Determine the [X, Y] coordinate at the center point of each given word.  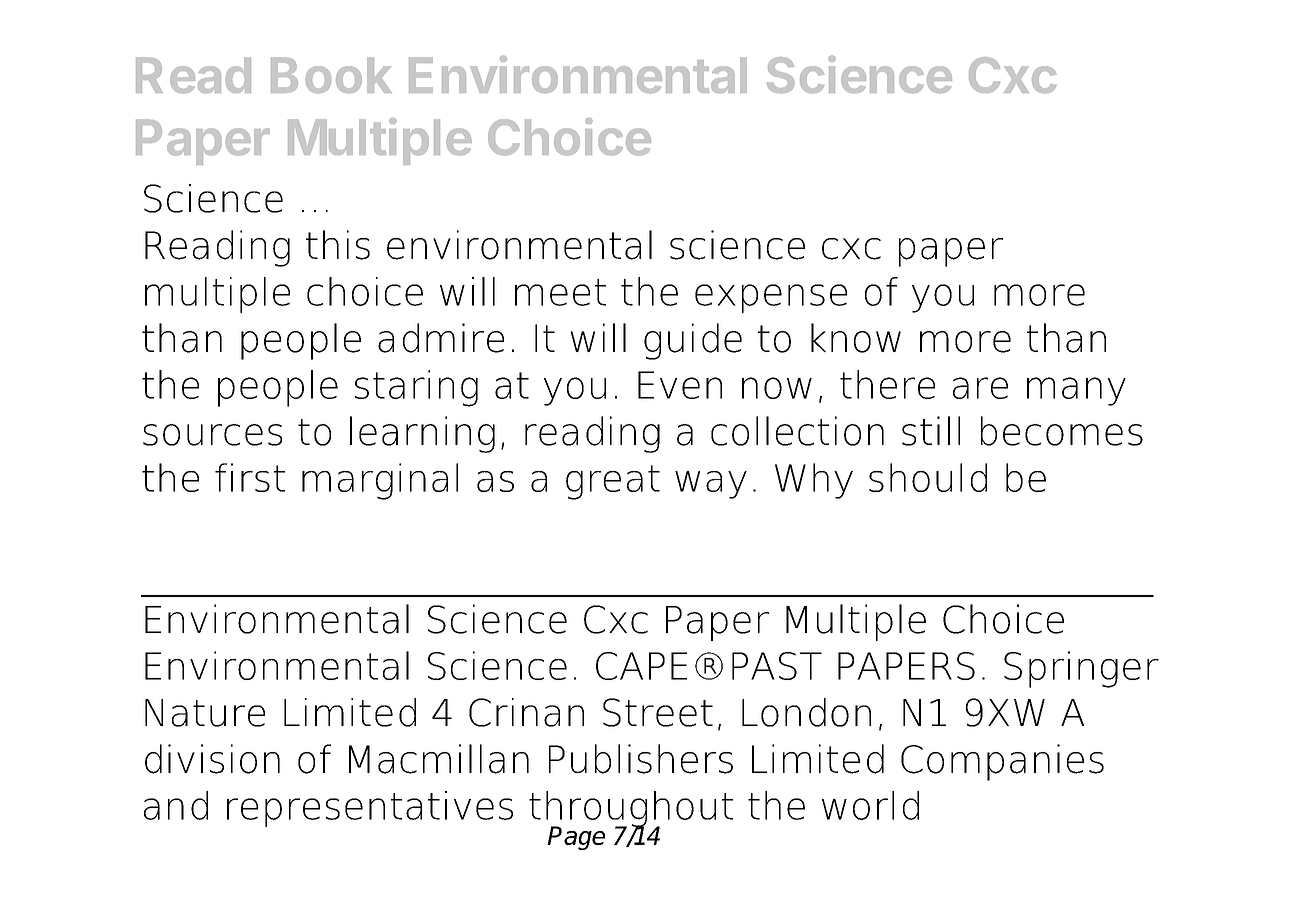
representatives [370, 809]
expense [771, 298]
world [870, 805]
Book [331, 75]
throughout [631, 810]
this [338, 245]
